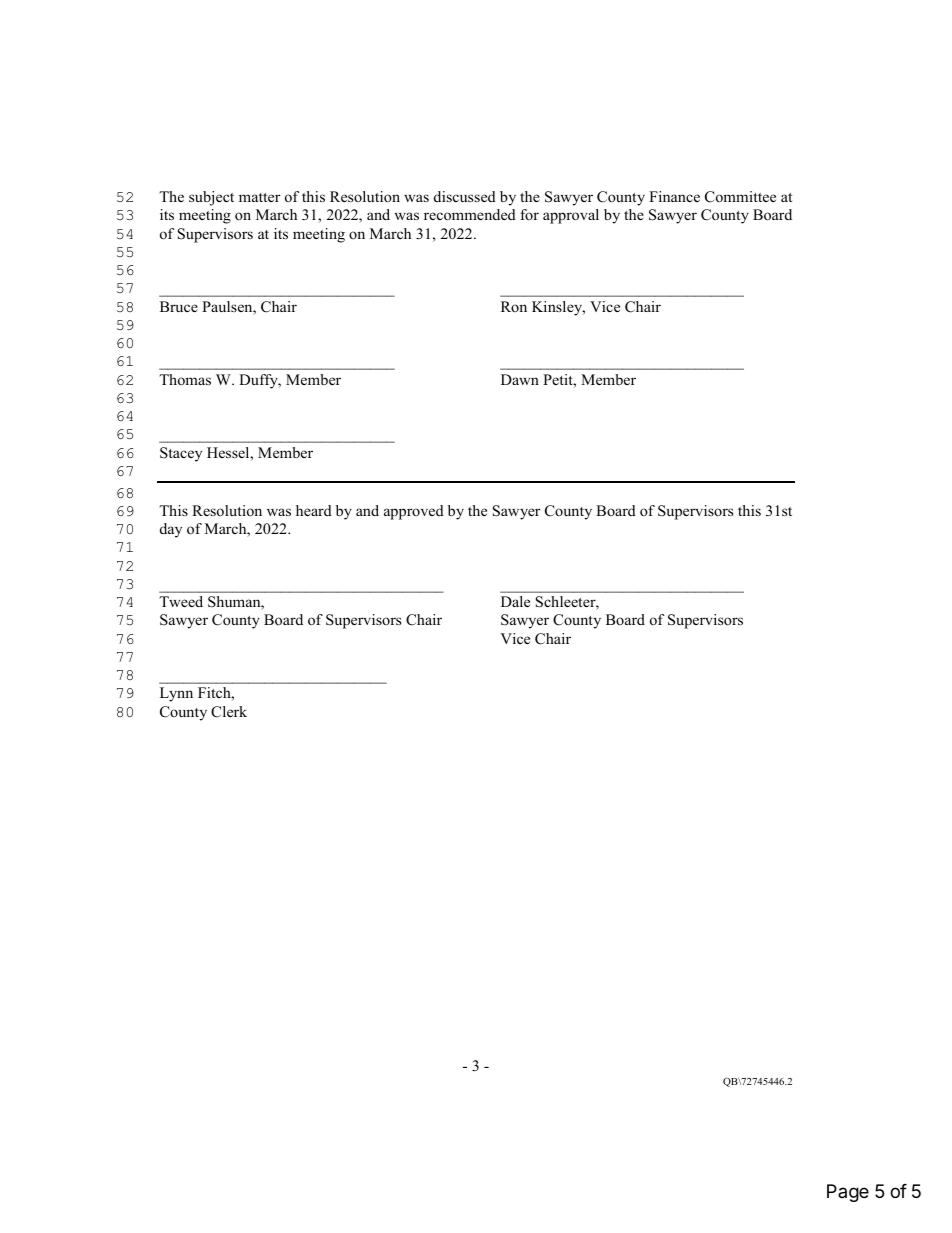 The width and height of the screenshot is (952, 1233). I want to click on day, so click(171, 530).
